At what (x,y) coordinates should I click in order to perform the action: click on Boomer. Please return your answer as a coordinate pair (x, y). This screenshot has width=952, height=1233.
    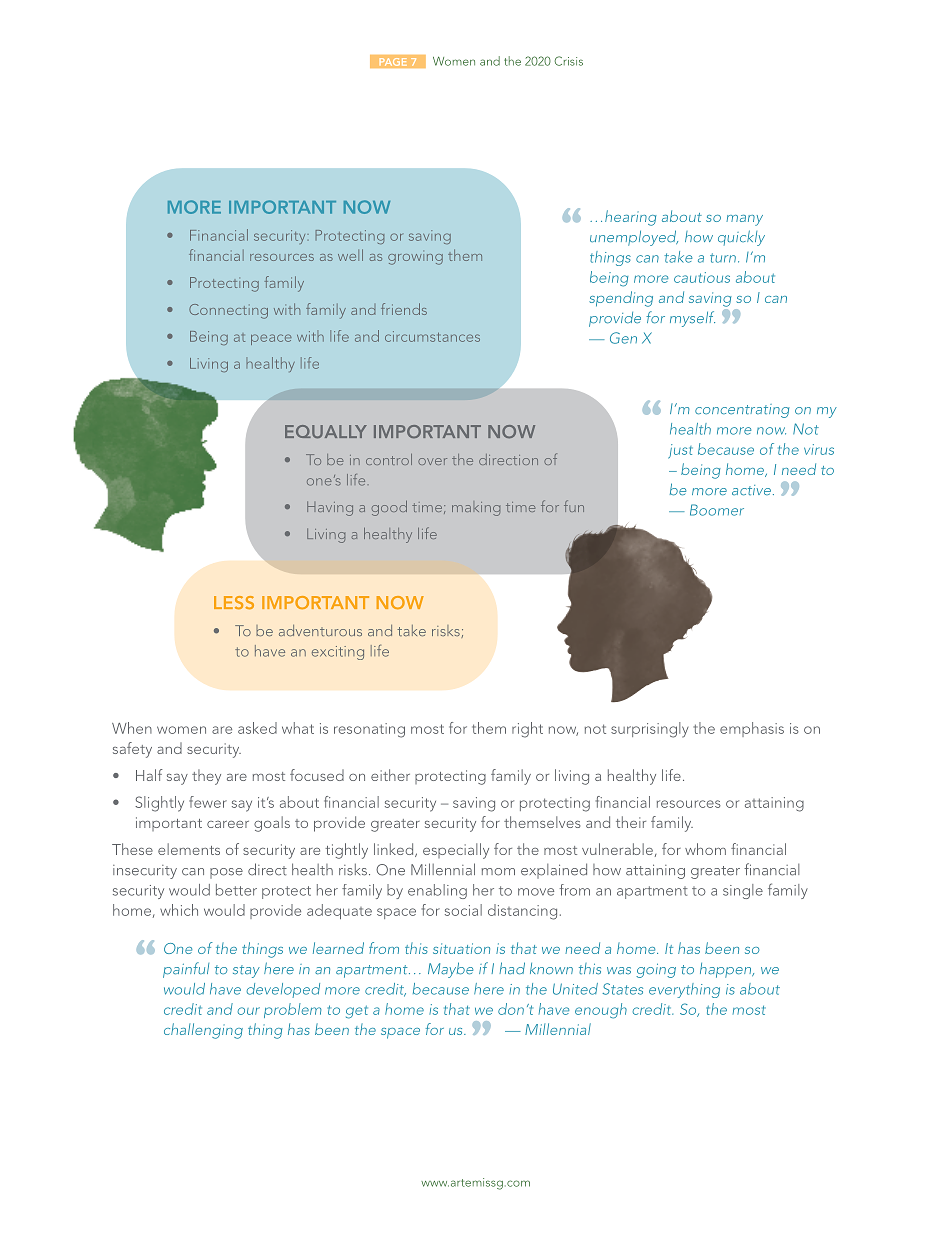
    Looking at the image, I should click on (717, 510).
